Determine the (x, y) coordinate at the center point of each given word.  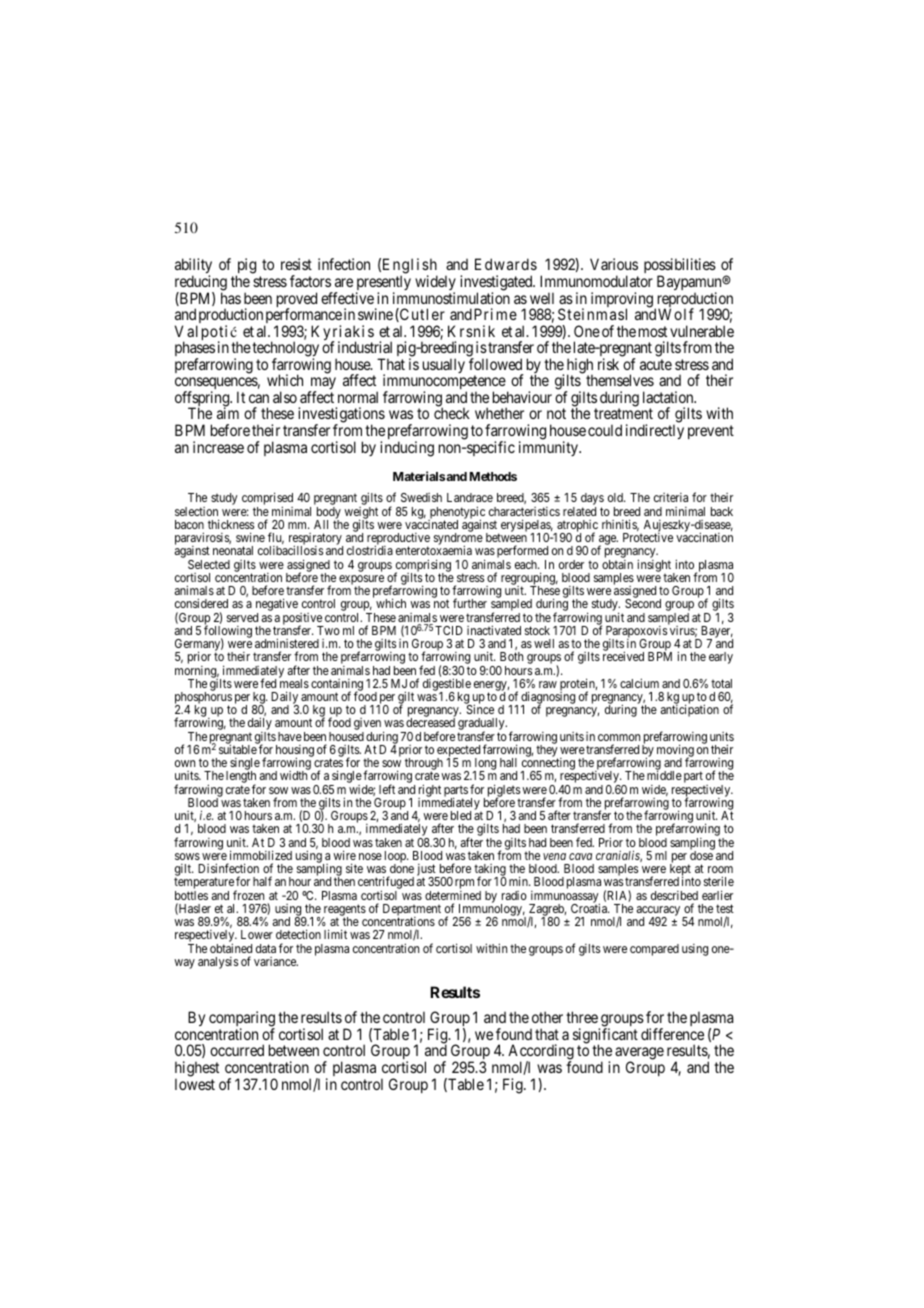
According (541, 1053)
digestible (447, 685)
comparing (242, 1020)
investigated (497, 284)
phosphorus (203, 699)
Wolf (676, 314)
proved (297, 301)
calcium (639, 683)
